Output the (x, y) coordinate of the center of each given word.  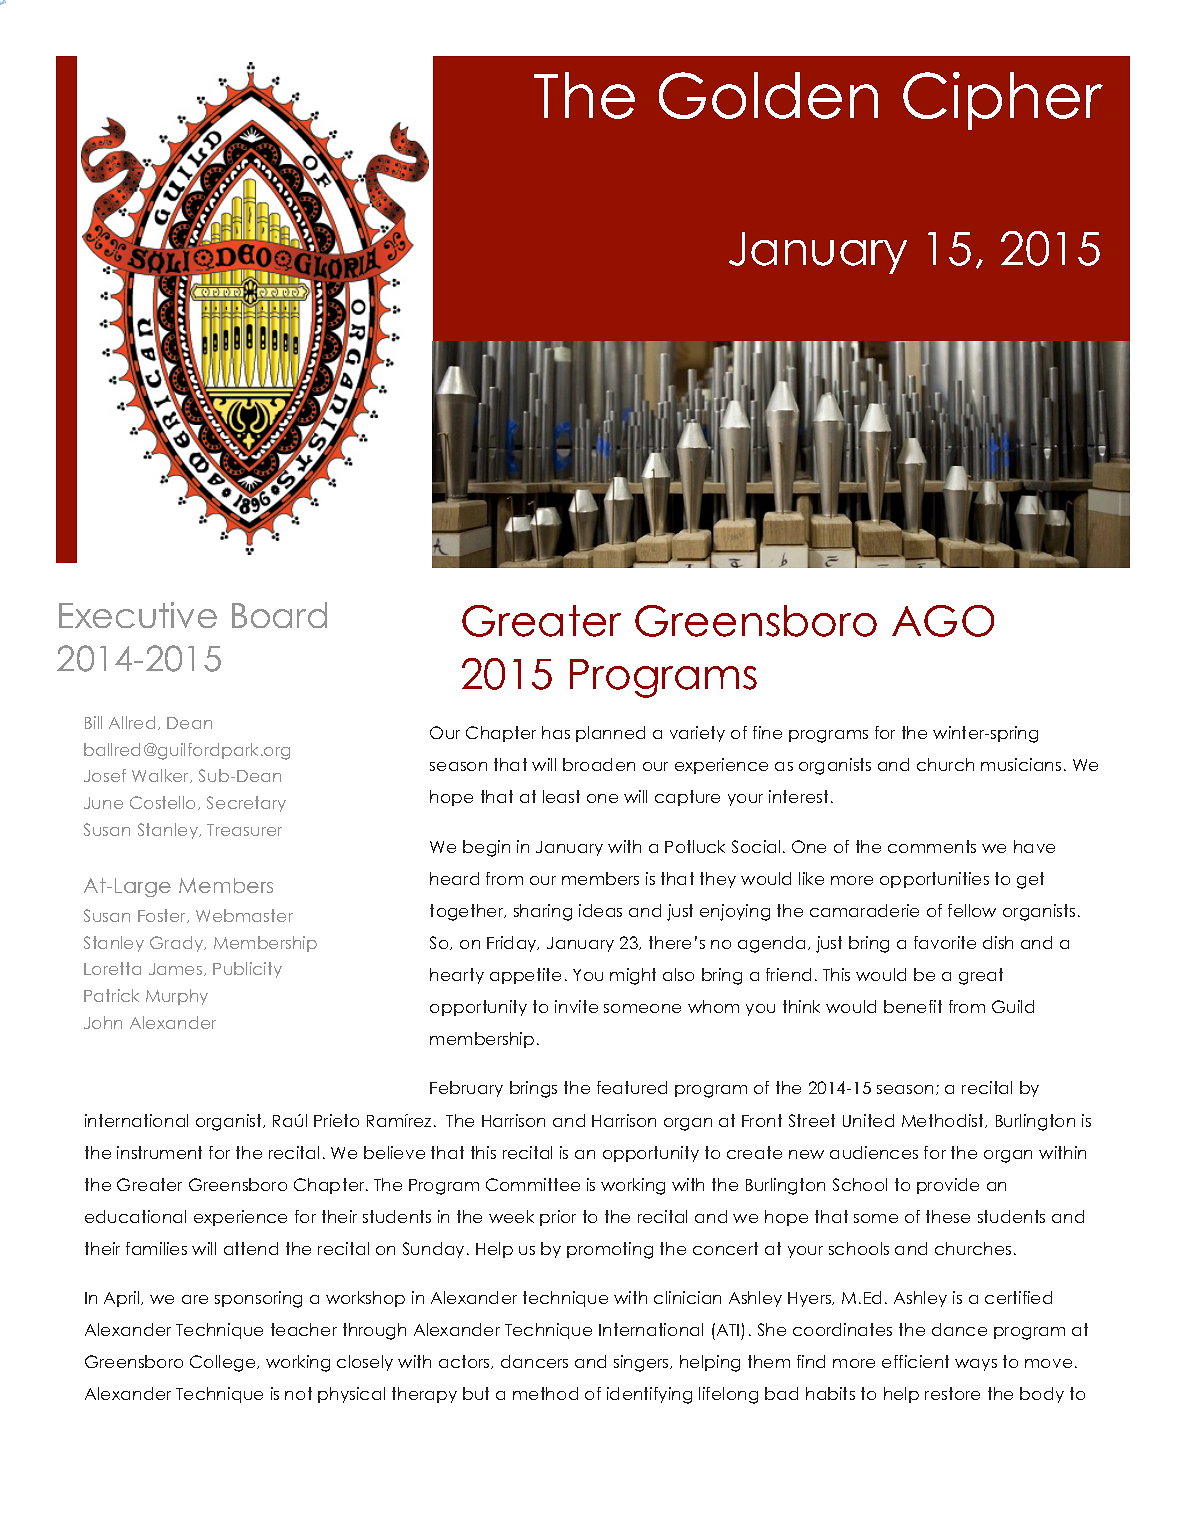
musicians (1021, 764)
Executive (138, 615)
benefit (913, 1006)
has (556, 732)
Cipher (1003, 101)
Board (279, 615)
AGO (943, 621)
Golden (768, 95)
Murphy (177, 997)
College (224, 1363)
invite (576, 1006)
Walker (162, 776)
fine (767, 732)
